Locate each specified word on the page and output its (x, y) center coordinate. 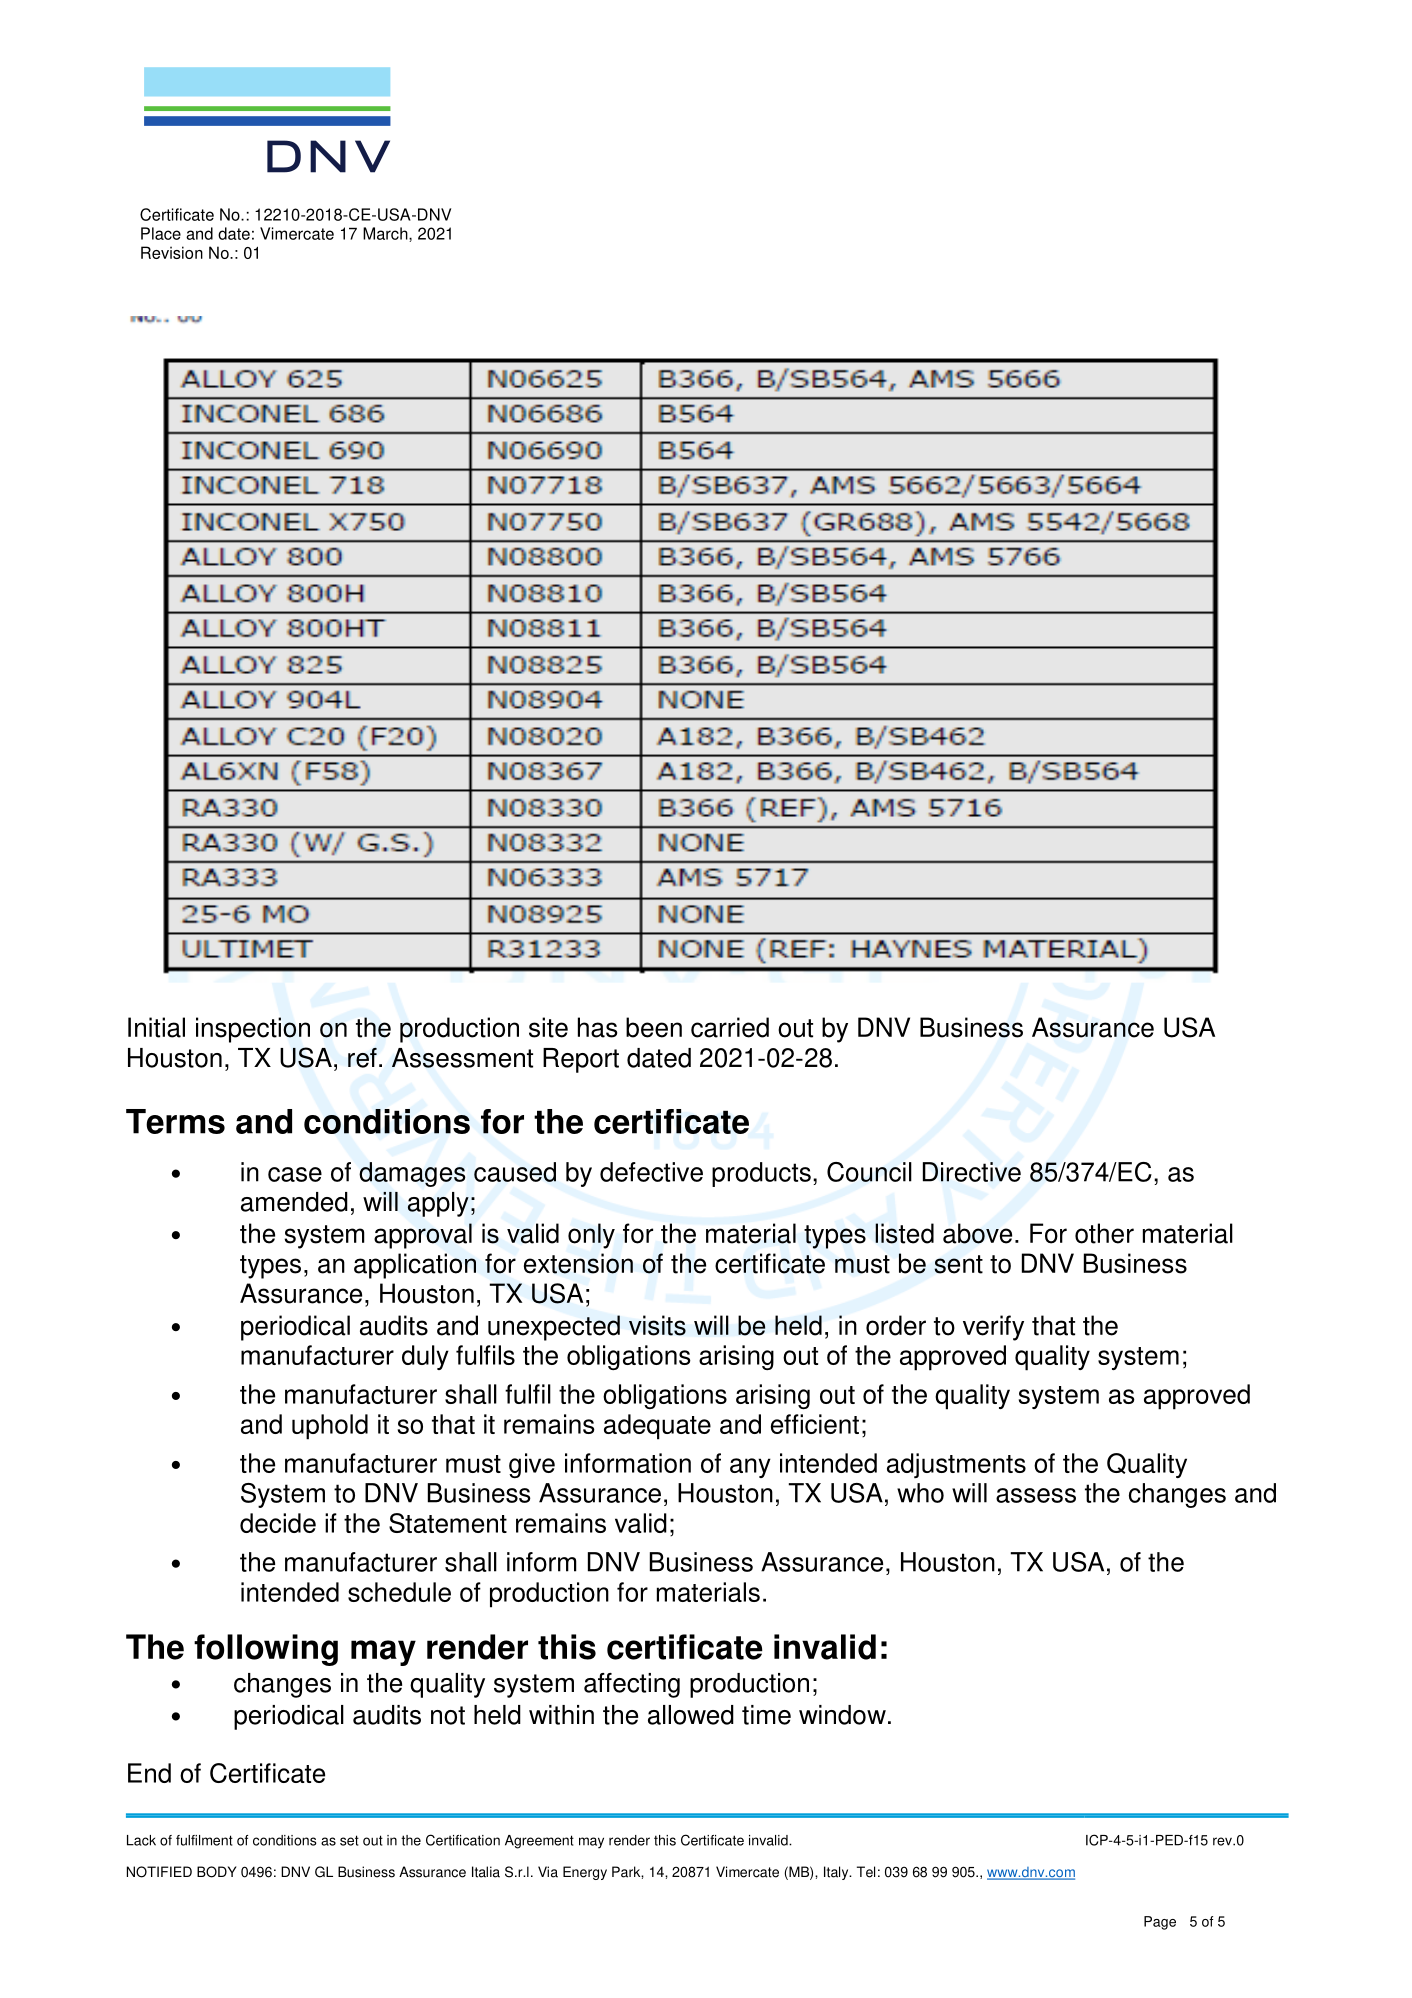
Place (161, 233)
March (386, 234)
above (977, 1233)
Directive (972, 1172)
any (750, 1468)
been (654, 1027)
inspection (253, 1030)
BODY (217, 1872)
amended (294, 1202)
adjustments (956, 1465)
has (597, 1027)
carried (730, 1027)
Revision (172, 252)
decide (278, 1523)
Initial (156, 1027)
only (591, 1236)
